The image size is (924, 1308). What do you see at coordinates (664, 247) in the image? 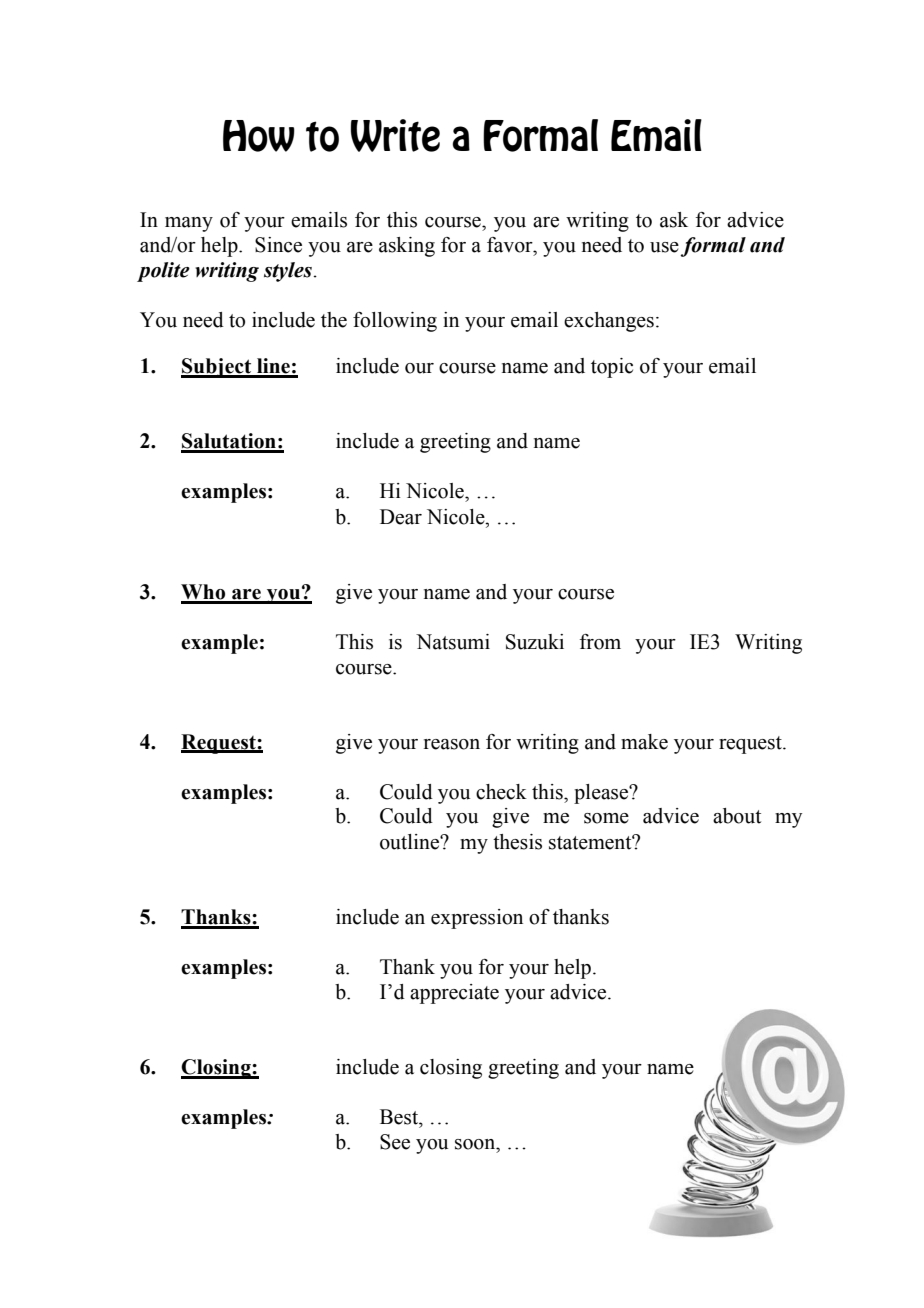
I see `use` at bounding box center [664, 247].
